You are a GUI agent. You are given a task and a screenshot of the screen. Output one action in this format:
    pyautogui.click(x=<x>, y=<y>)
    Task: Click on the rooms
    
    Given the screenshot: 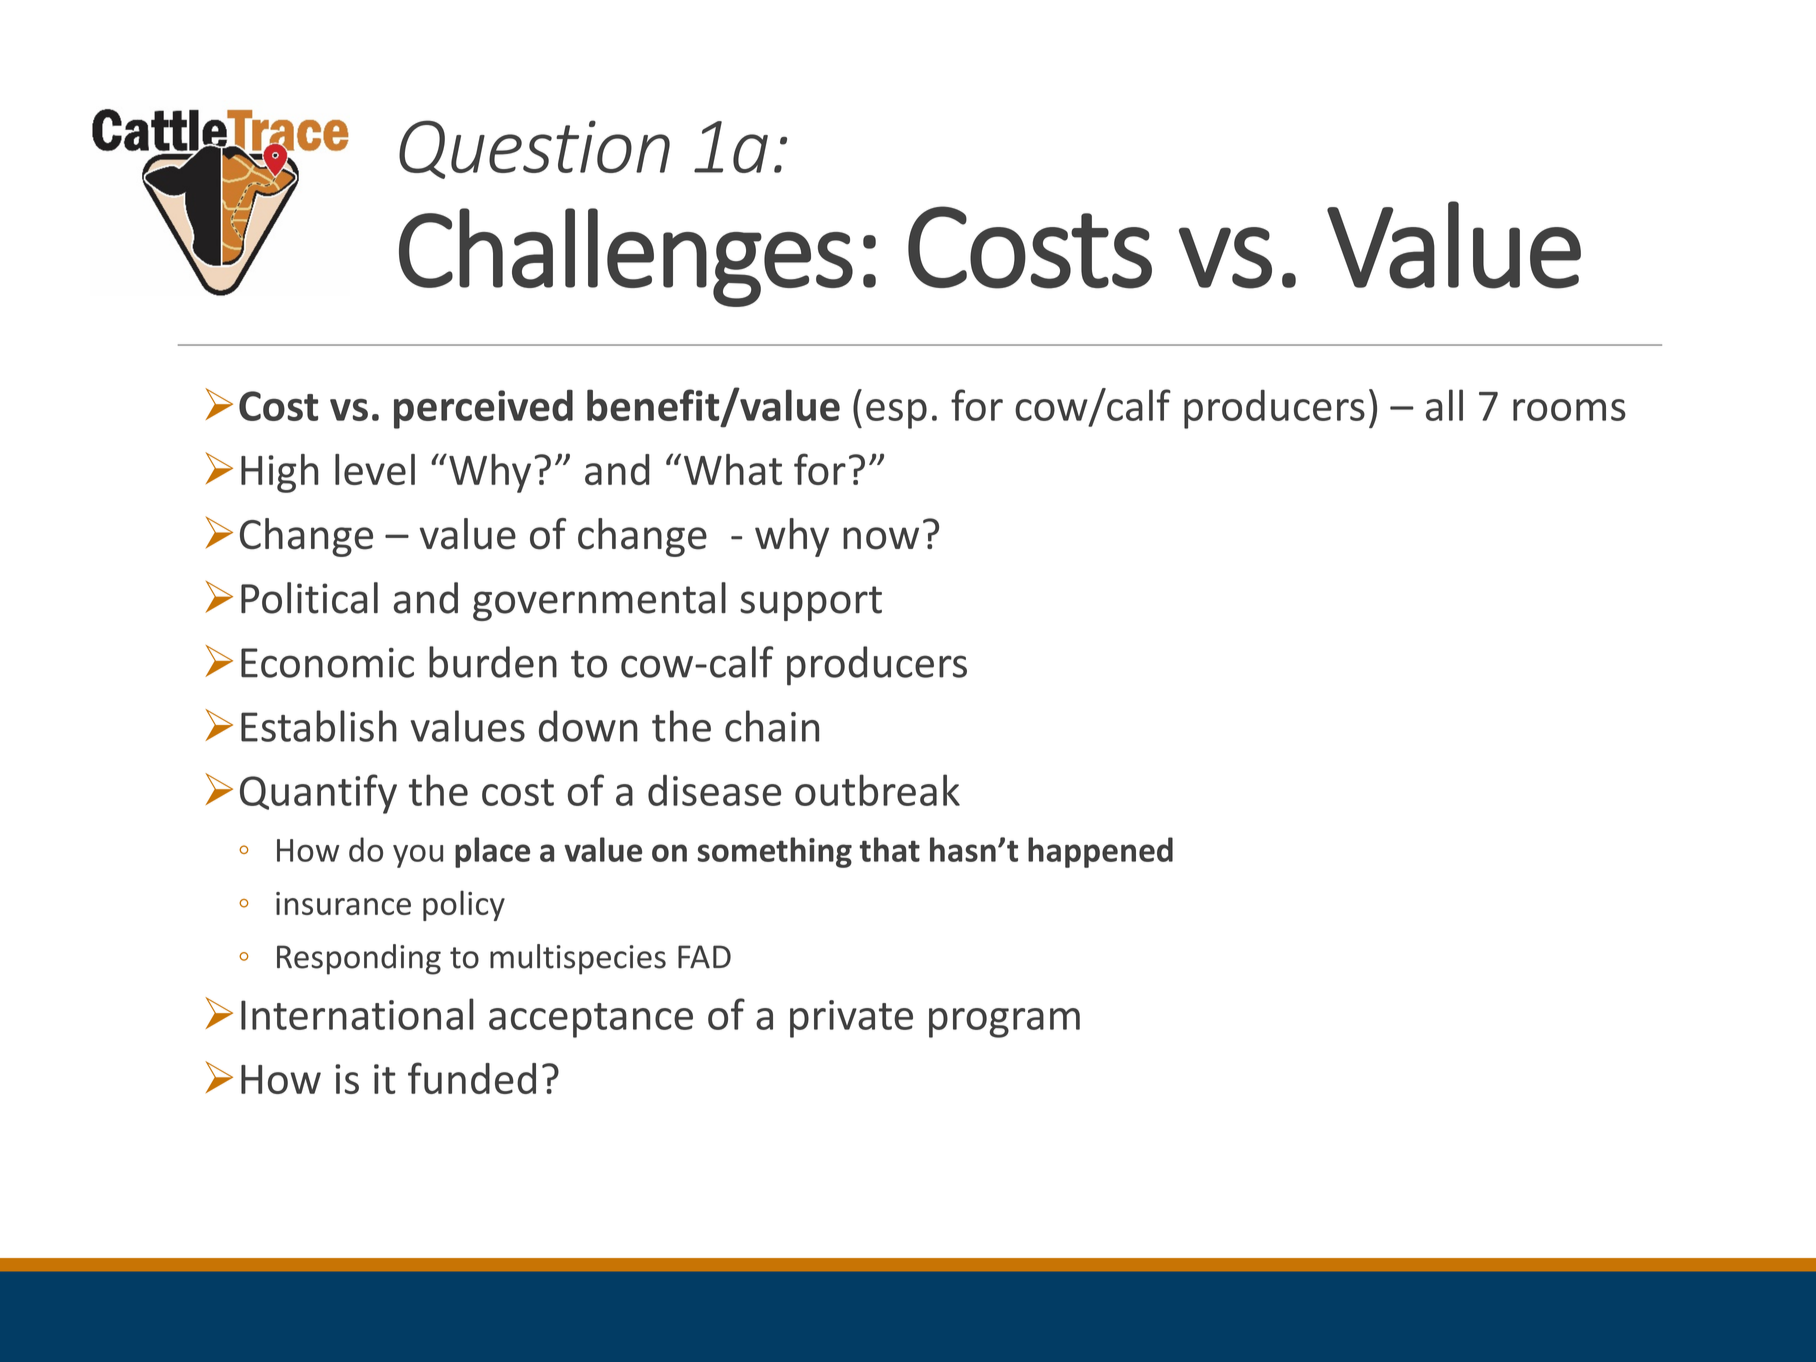 What is the action you would take?
    pyautogui.click(x=1569, y=410)
